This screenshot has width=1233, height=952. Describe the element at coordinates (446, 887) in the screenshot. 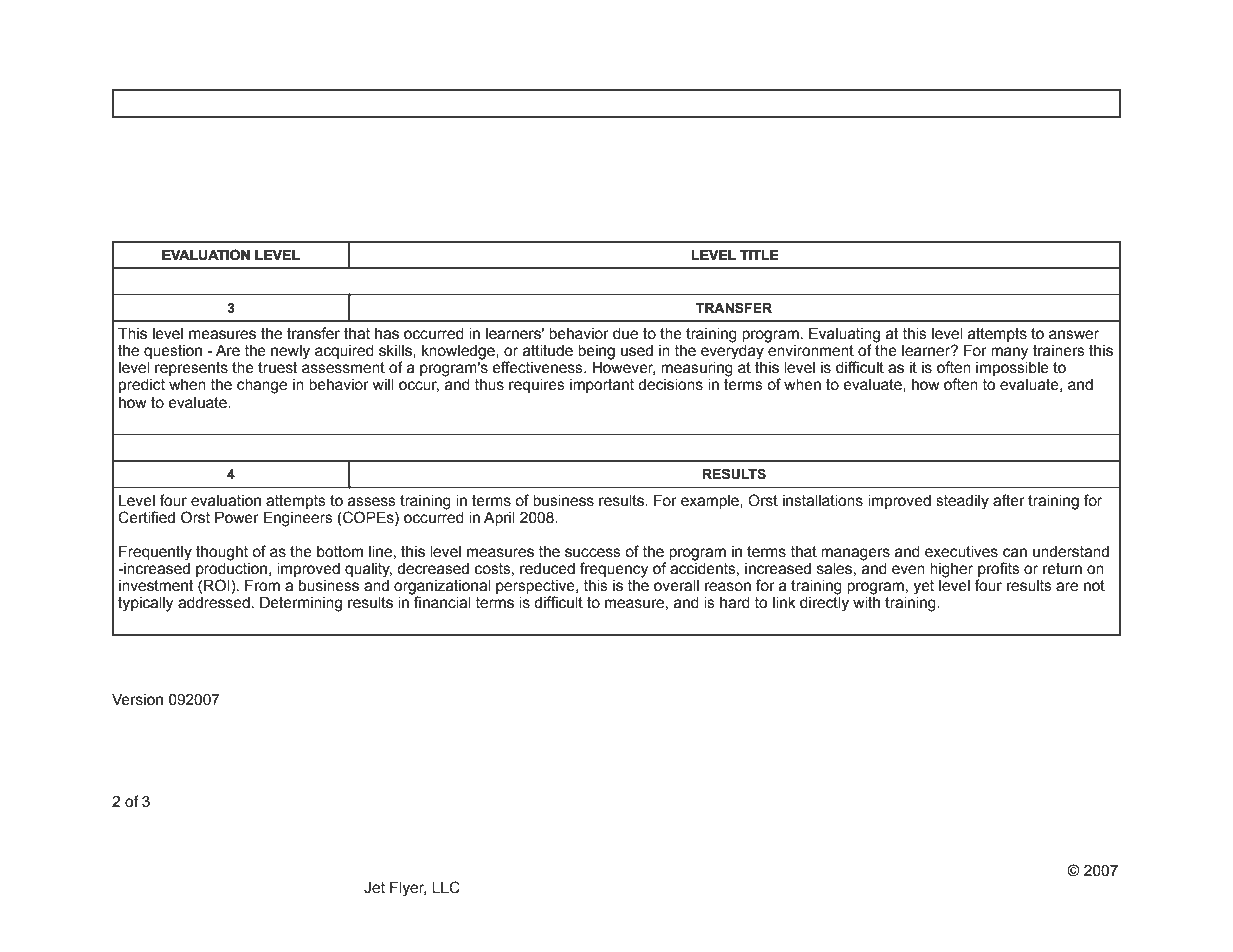

I see `LLC` at that location.
